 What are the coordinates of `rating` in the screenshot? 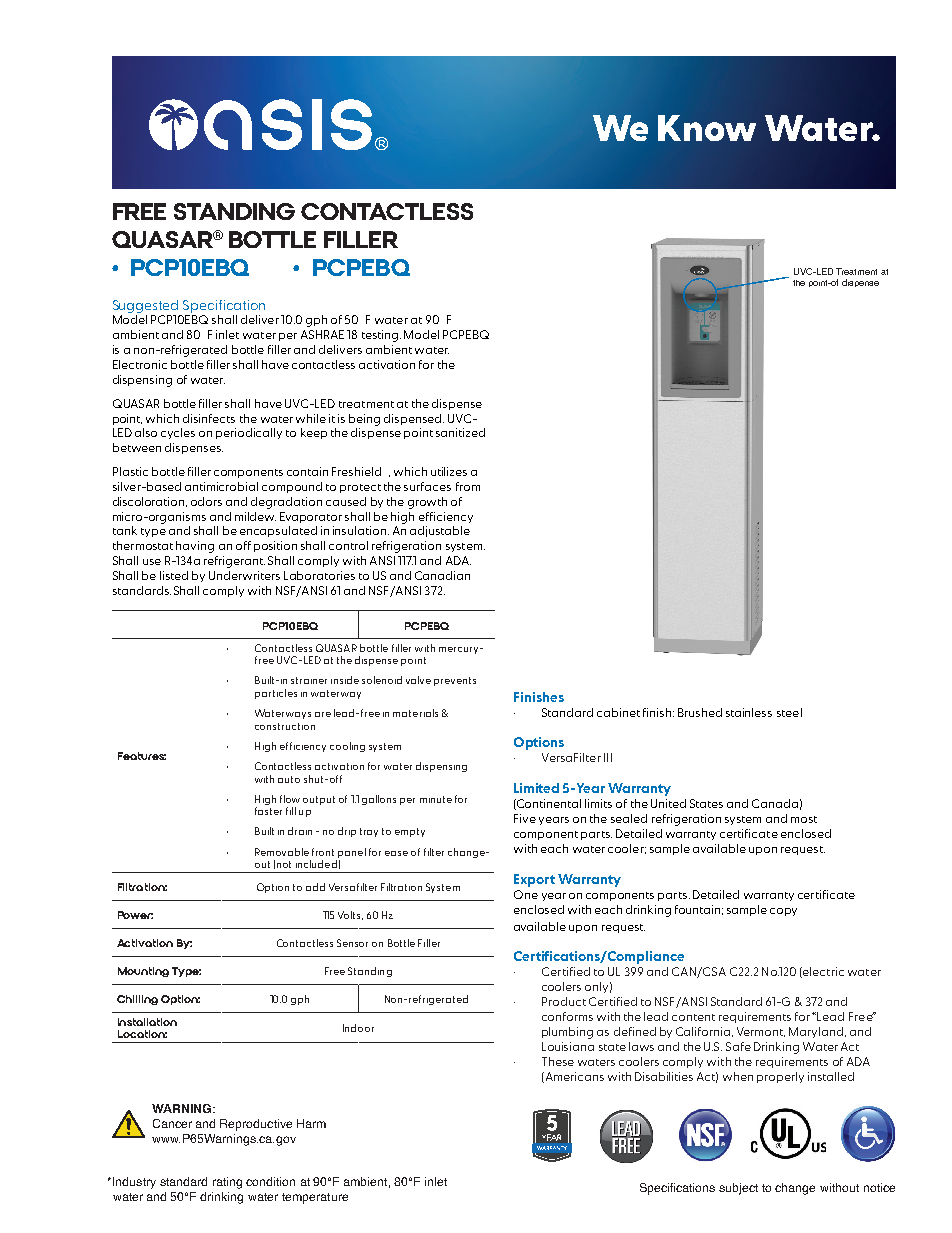 It's located at (227, 1183).
